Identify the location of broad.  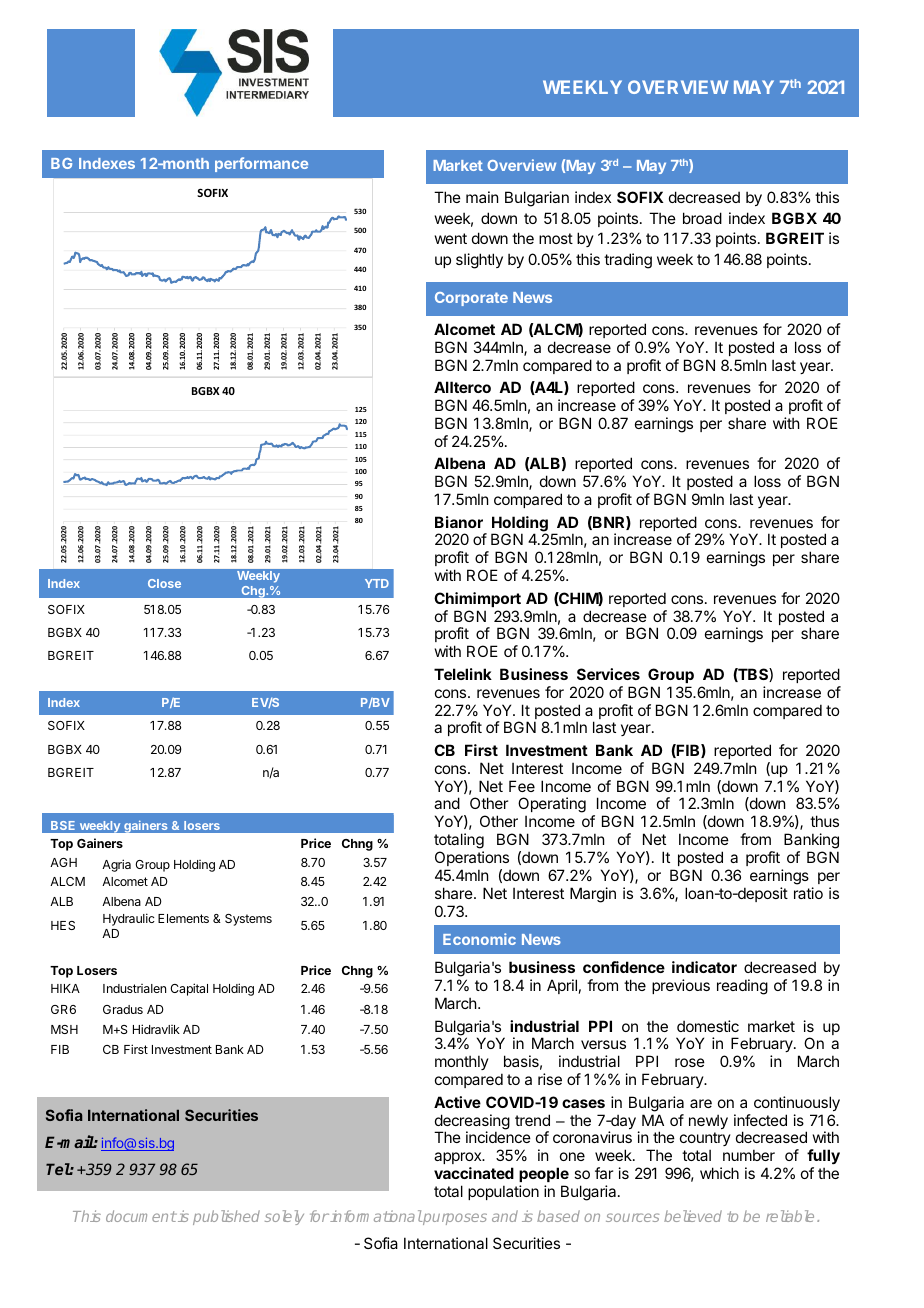
(702, 218).
